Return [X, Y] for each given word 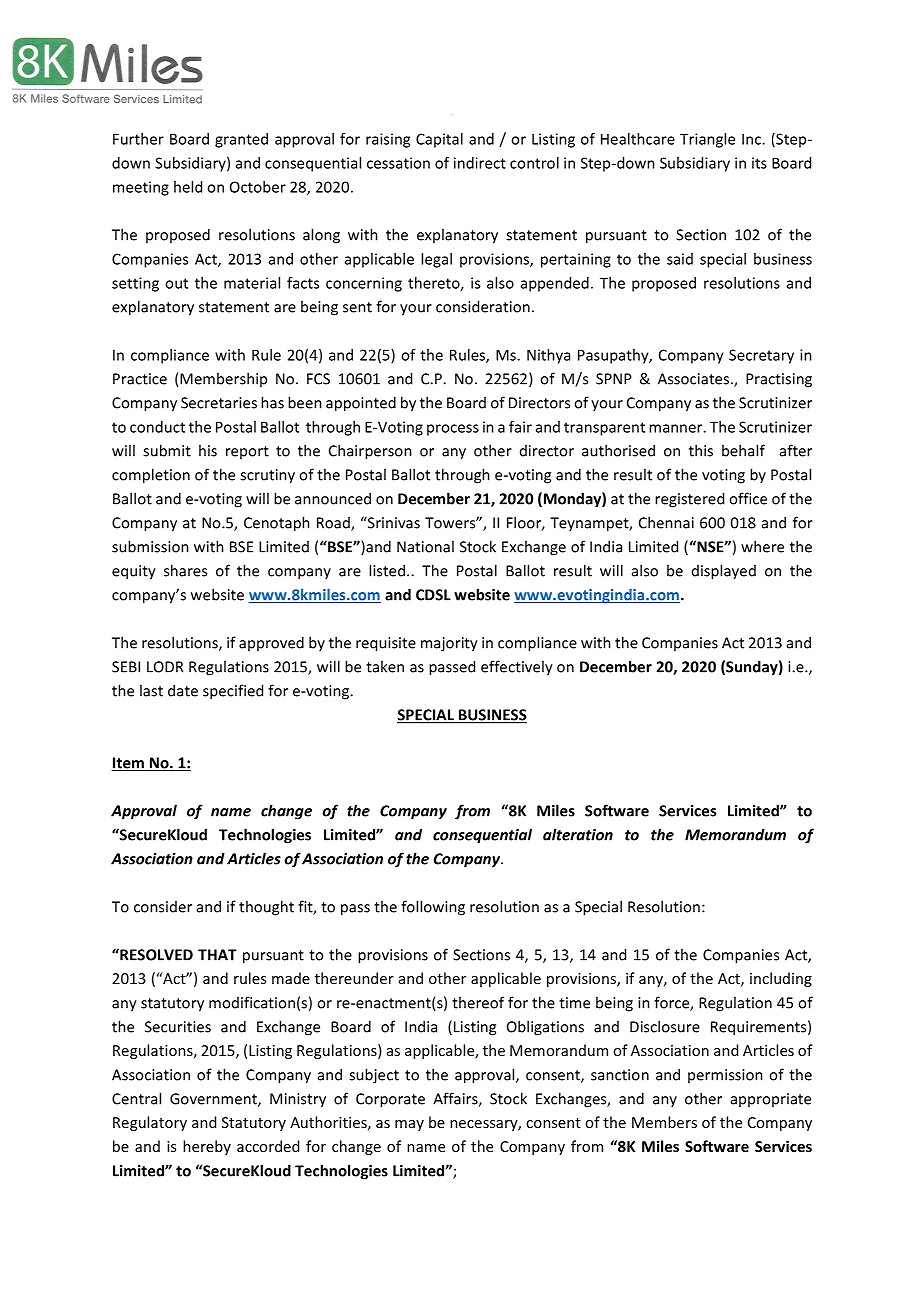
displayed [724, 572]
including [781, 979]
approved [271, 643]
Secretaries [219, 403]
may [409, 1125]
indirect [480, 163]
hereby [207, 1147]
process [453, 430]
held [188, 187]
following [433, 908]
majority [449, 644]
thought [266, 908]
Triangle [707, 140]
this [701, 450]
